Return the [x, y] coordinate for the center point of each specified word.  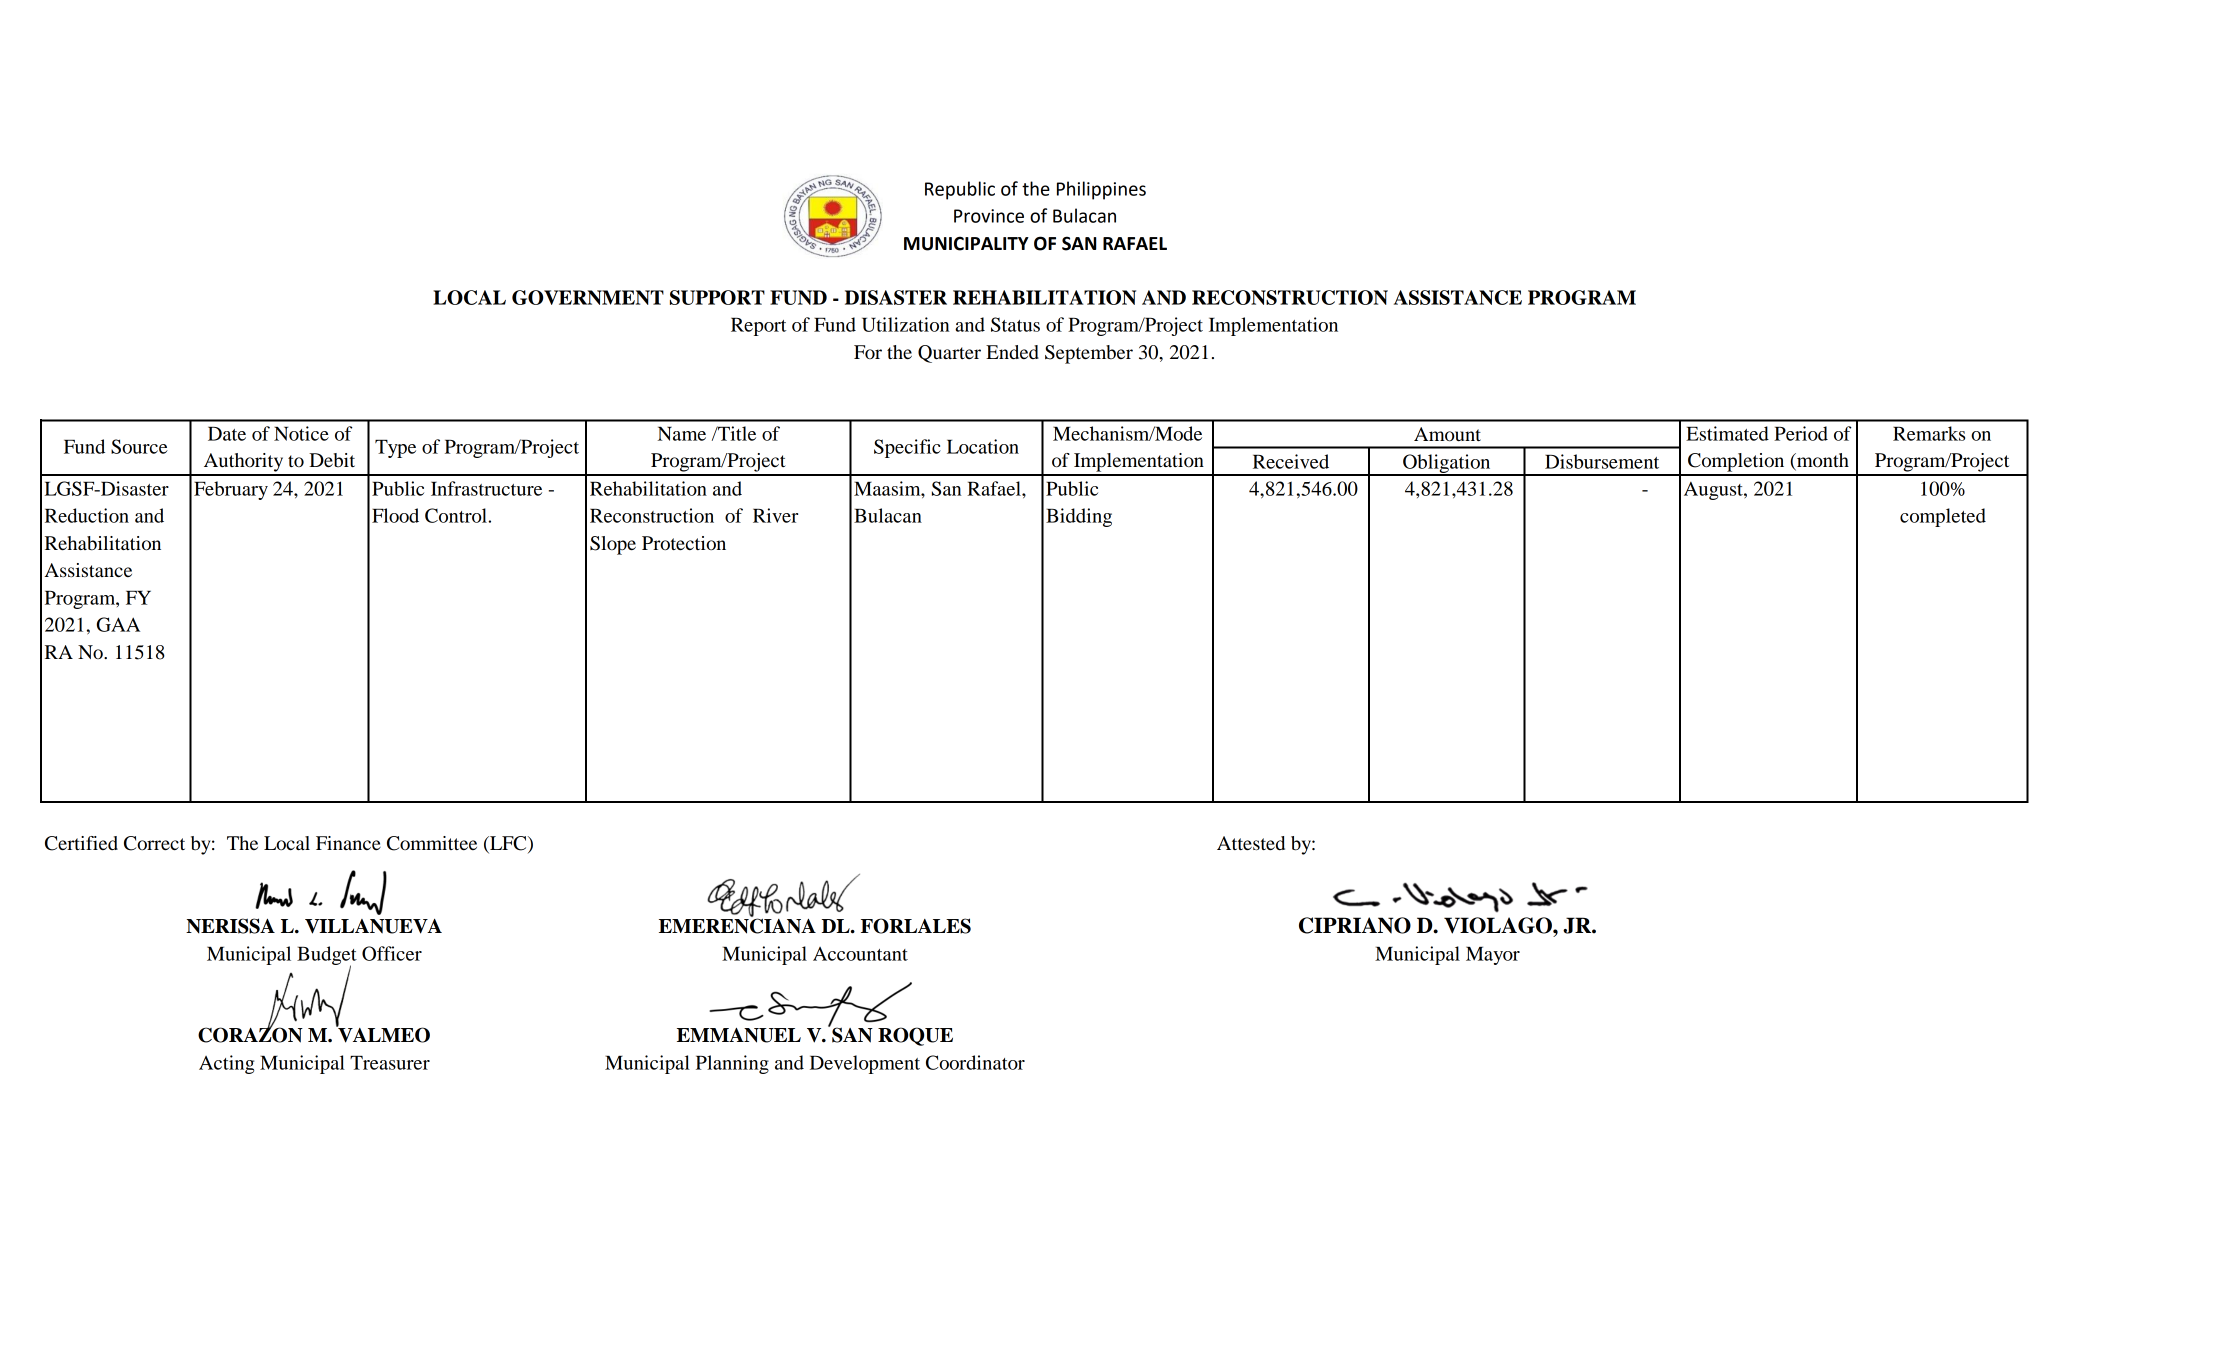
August [1714, 491]
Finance [348, 843]
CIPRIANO [1355, 925]
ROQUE [915, 1036]
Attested [1251, 843]
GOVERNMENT [588, 297]
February [231, 490]
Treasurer [390, 1063]
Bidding [1079, 517]
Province [989, 216]
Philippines [1101, 190]
